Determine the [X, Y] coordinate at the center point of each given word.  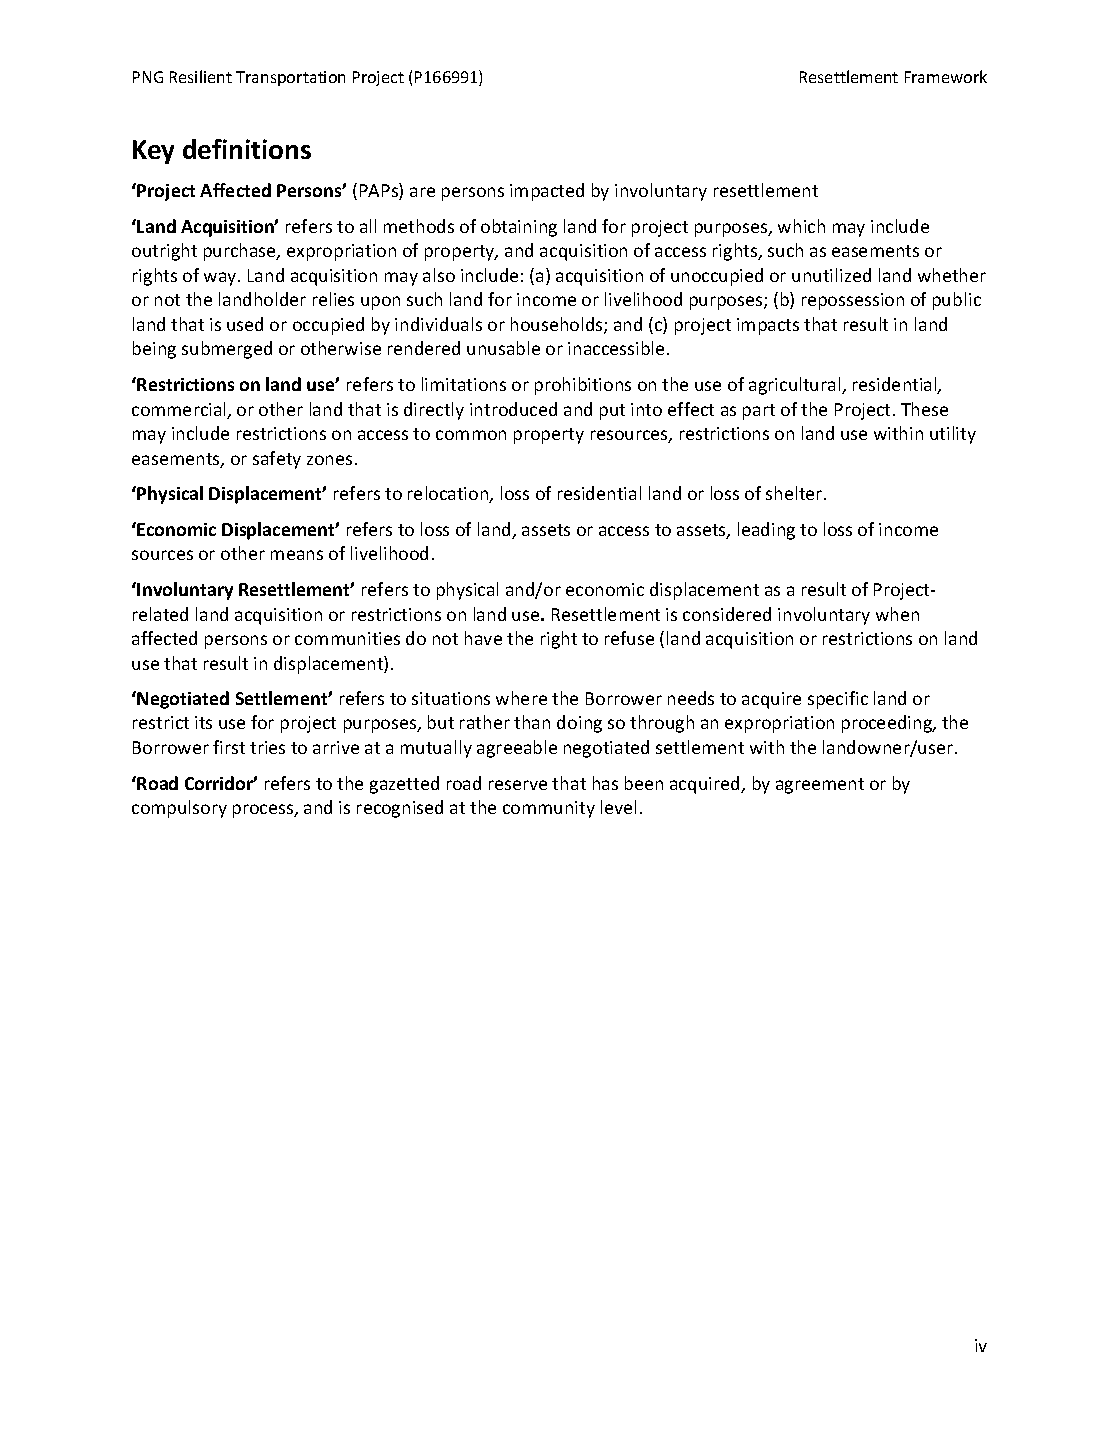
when [897, 614]
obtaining [519, 228]
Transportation [290, 78]
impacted [547, 192]
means [297, 555]
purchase [241, 252]
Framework [946, 76]
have [483, 638]
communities [347, 638]
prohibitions [583, 386]
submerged [227, 350]
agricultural [796, 386]
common [471, 435]
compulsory [179, 809]
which [801, 226]
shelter [795, 493]
